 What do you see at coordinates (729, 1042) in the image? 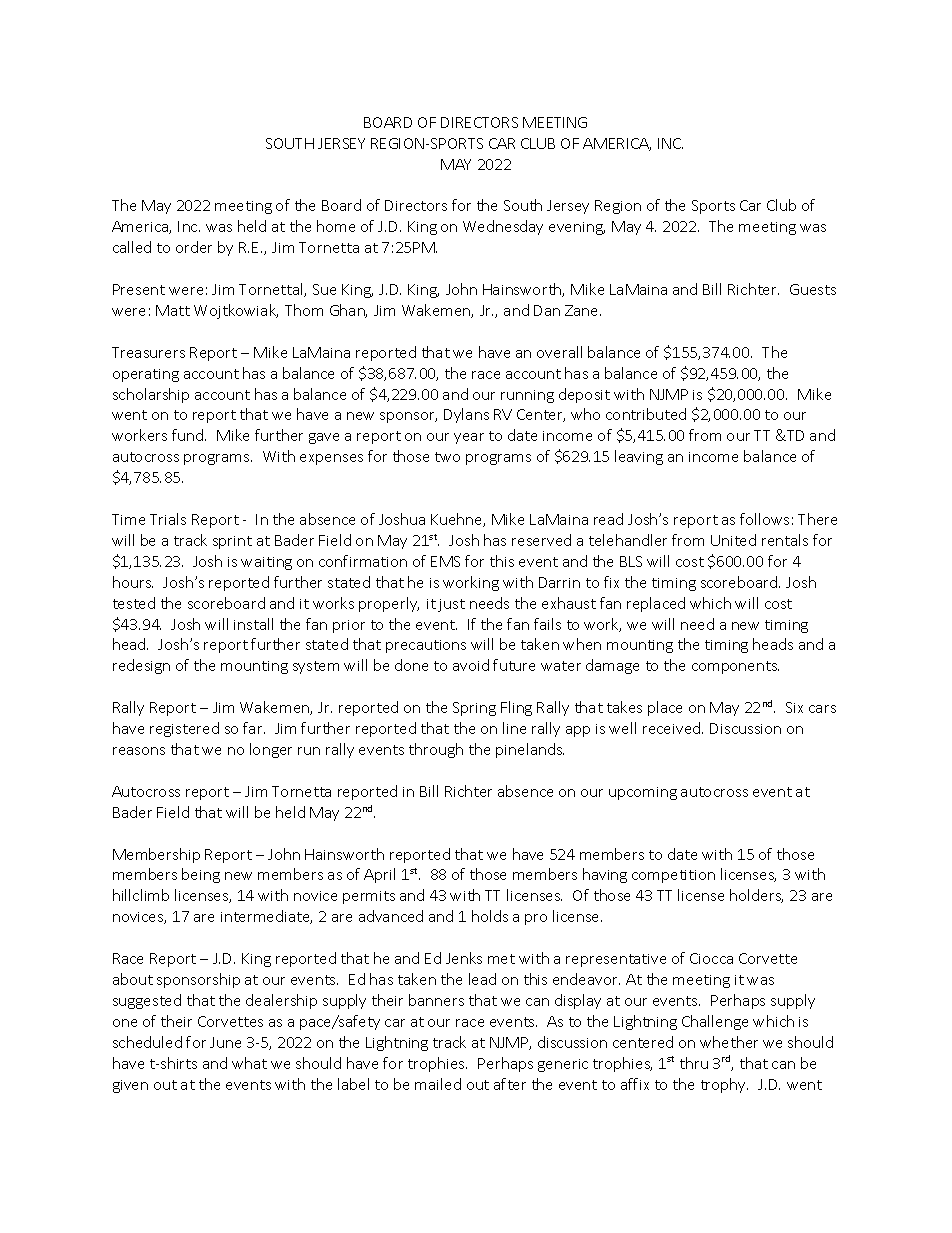
I see `whether` at bounding box center [729, 1042].
